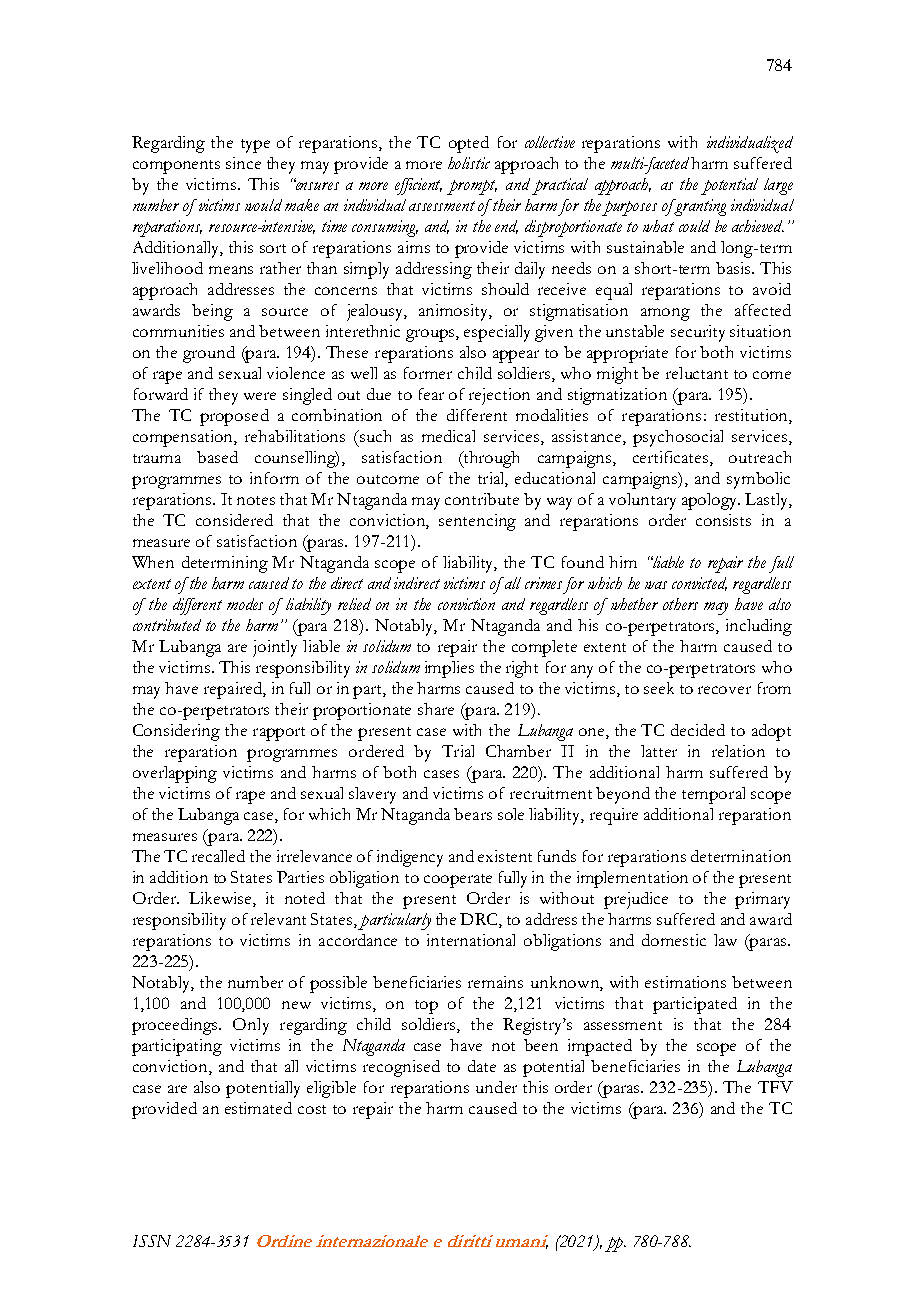  What do you see at coordinates (725, 940) in the page?
I see `law` at bounding box center [725, 940].
